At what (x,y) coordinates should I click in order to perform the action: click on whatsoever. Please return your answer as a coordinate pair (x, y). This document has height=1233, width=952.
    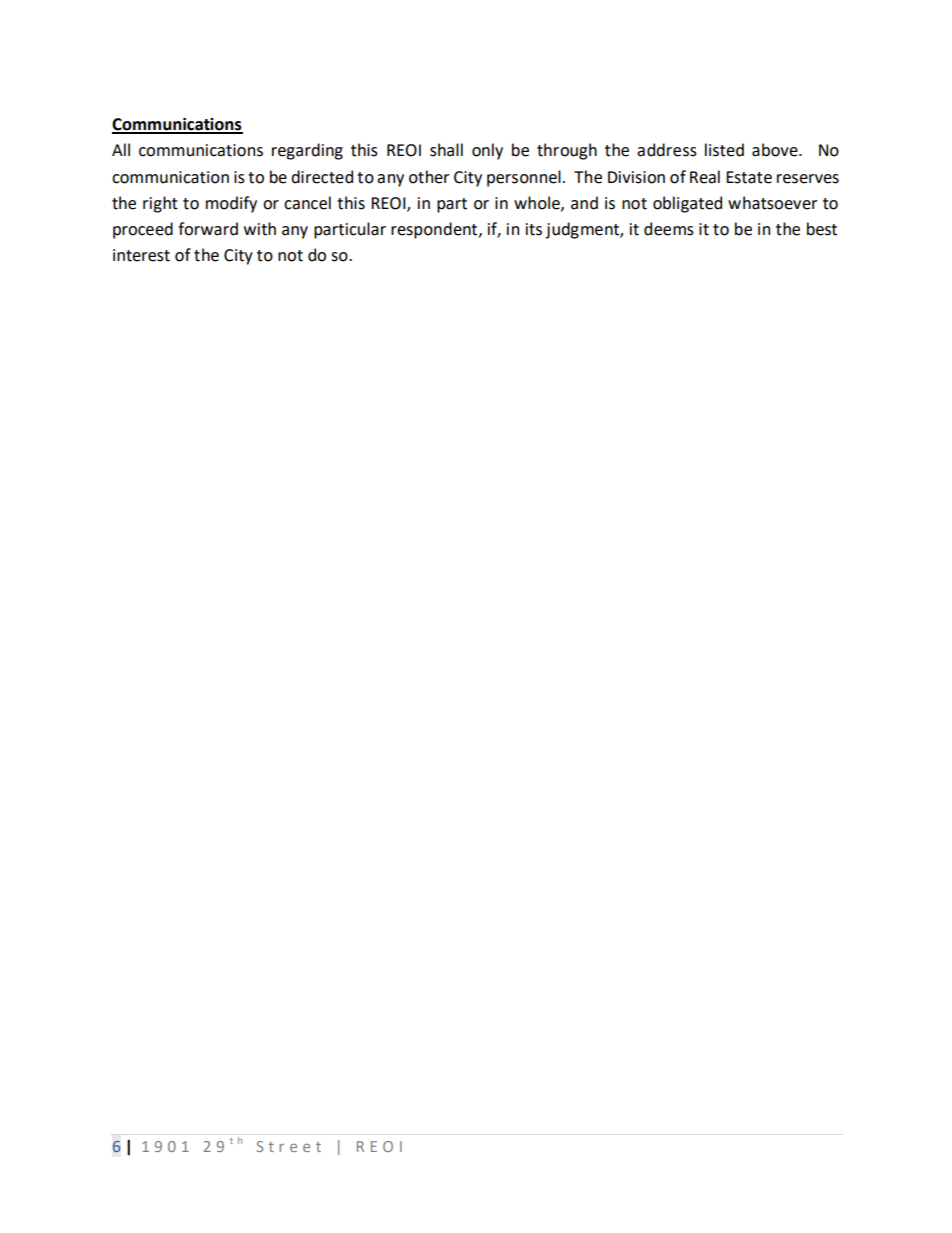
    Looking at the image, I should click on (772, 203).
